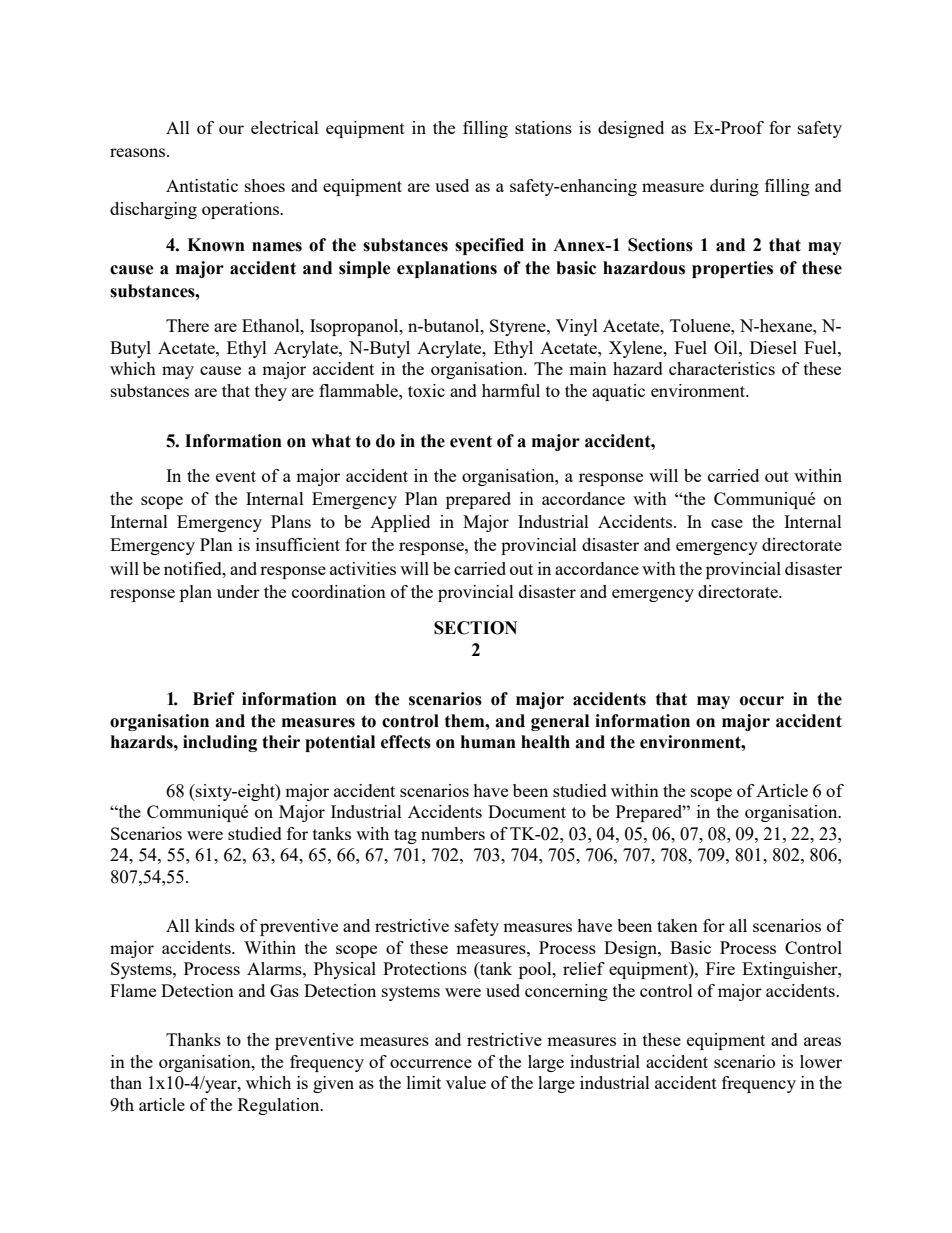  I want to click on general, so click(560, 722).
